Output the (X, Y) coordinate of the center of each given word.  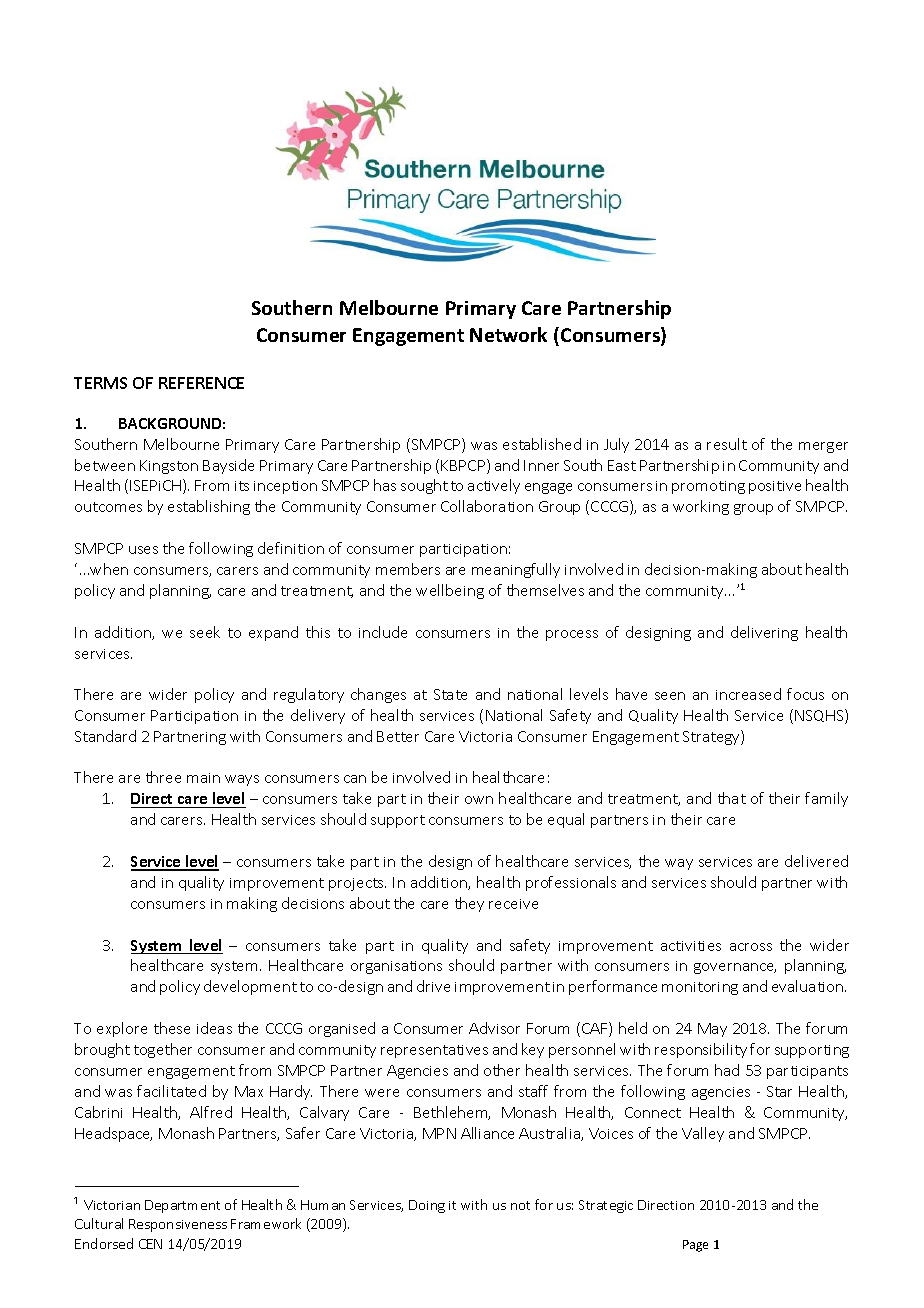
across (751, 947)
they (469, 904)
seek (205, 632)
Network (508, 334)
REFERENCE (201, 383)
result (727, 444)
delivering (764, 633)
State (450, 694)
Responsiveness (178, 1225)
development (250, 987)
